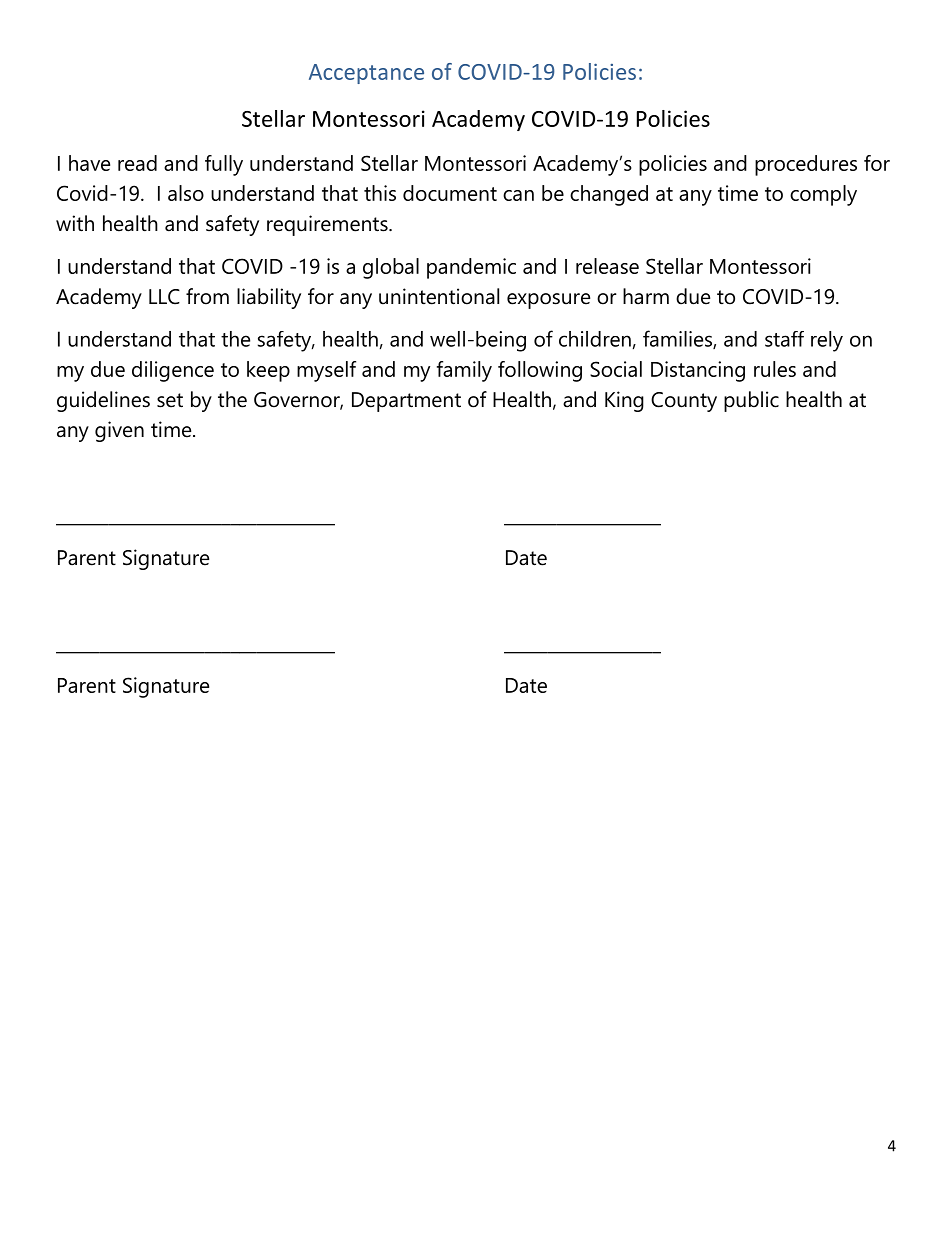 Image resolution: width=952 pixels, height=1233 pixels. I want to click on with, so click(75, 223).
